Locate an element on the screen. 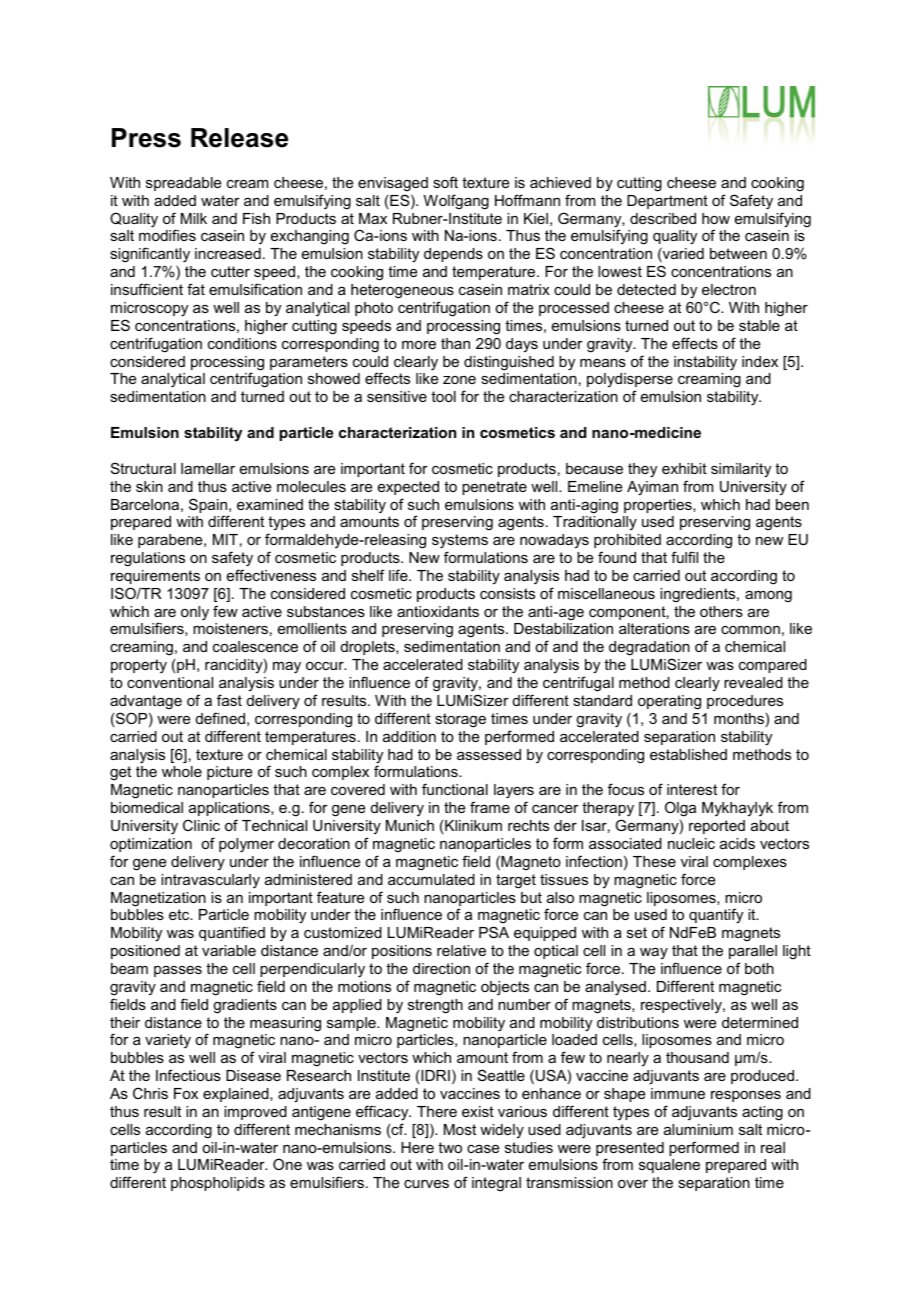 The height and width of the screenshot is (1308, 924). similarity is located at coordinates (741, 470).
